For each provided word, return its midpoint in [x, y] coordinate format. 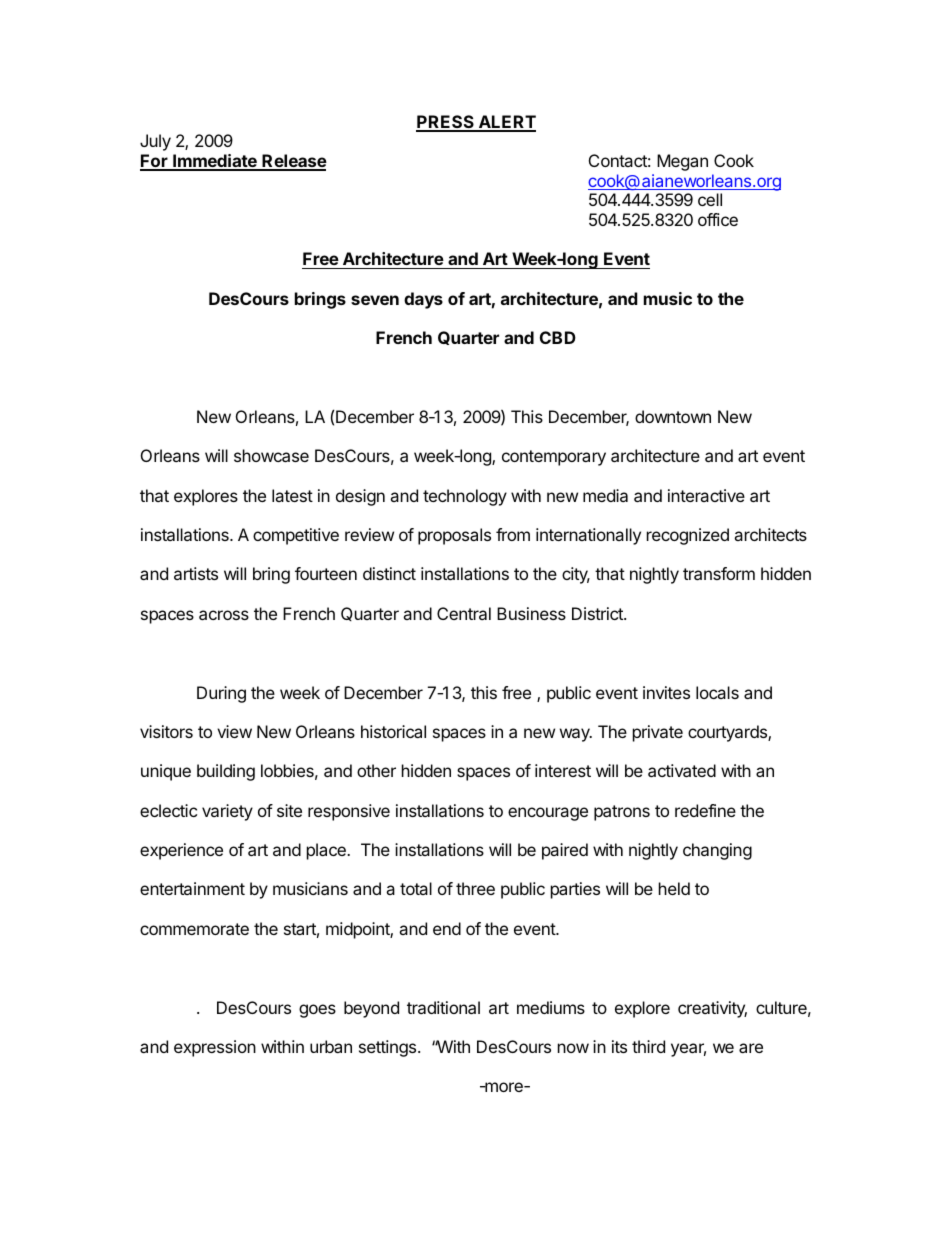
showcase [271, 455]
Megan [682, 162]
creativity [712, 1009]
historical [393, 731]
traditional [443, 1007]
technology [465, 497]
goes [317, 1011]
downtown [673, 416]
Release [294, 162]
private [658, 733]
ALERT [506, 123]
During [221, 694]
